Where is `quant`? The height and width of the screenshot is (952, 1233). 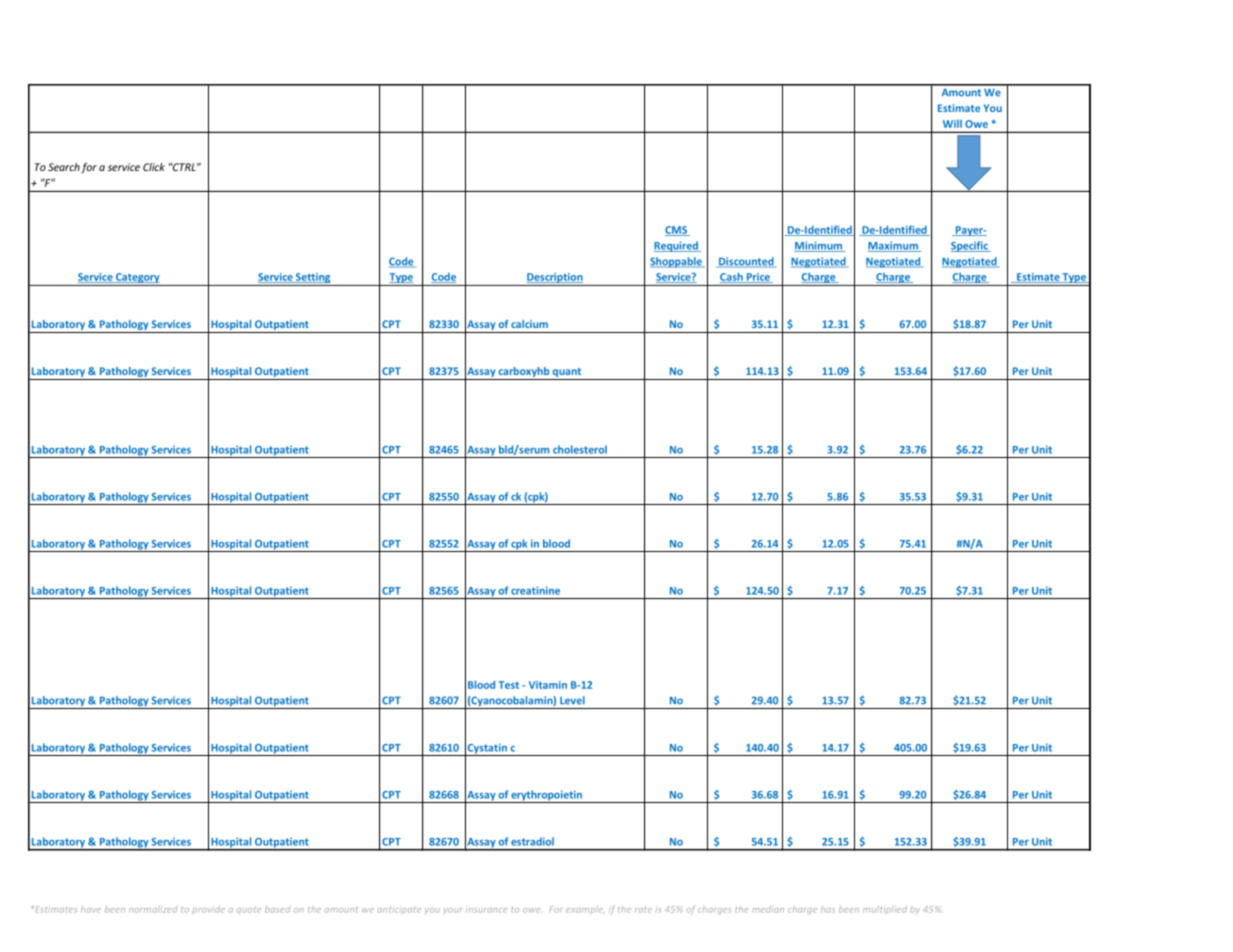 quant is located at coordinates (567, 374).
